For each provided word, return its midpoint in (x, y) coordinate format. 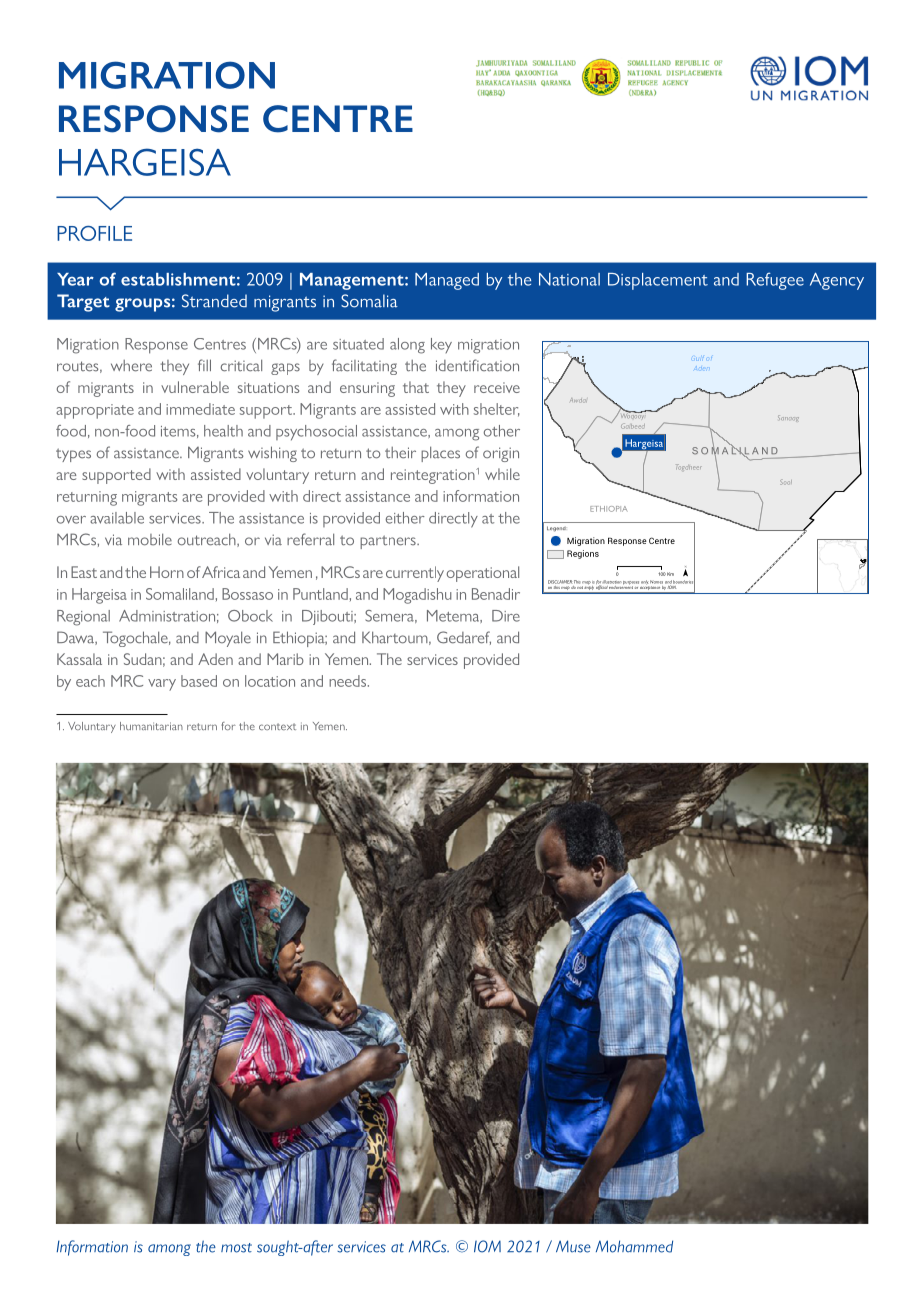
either (405, 518)
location (270, 681)
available (117, 518)
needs (347, 681)
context (277, 726)
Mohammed (634, 1246)
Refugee (775, 281)
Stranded (214, 301)
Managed (447, 281)
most (236, 1248)
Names (656, 582)
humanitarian (151, 726)
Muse (573, 1246)
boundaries (684, 582)
